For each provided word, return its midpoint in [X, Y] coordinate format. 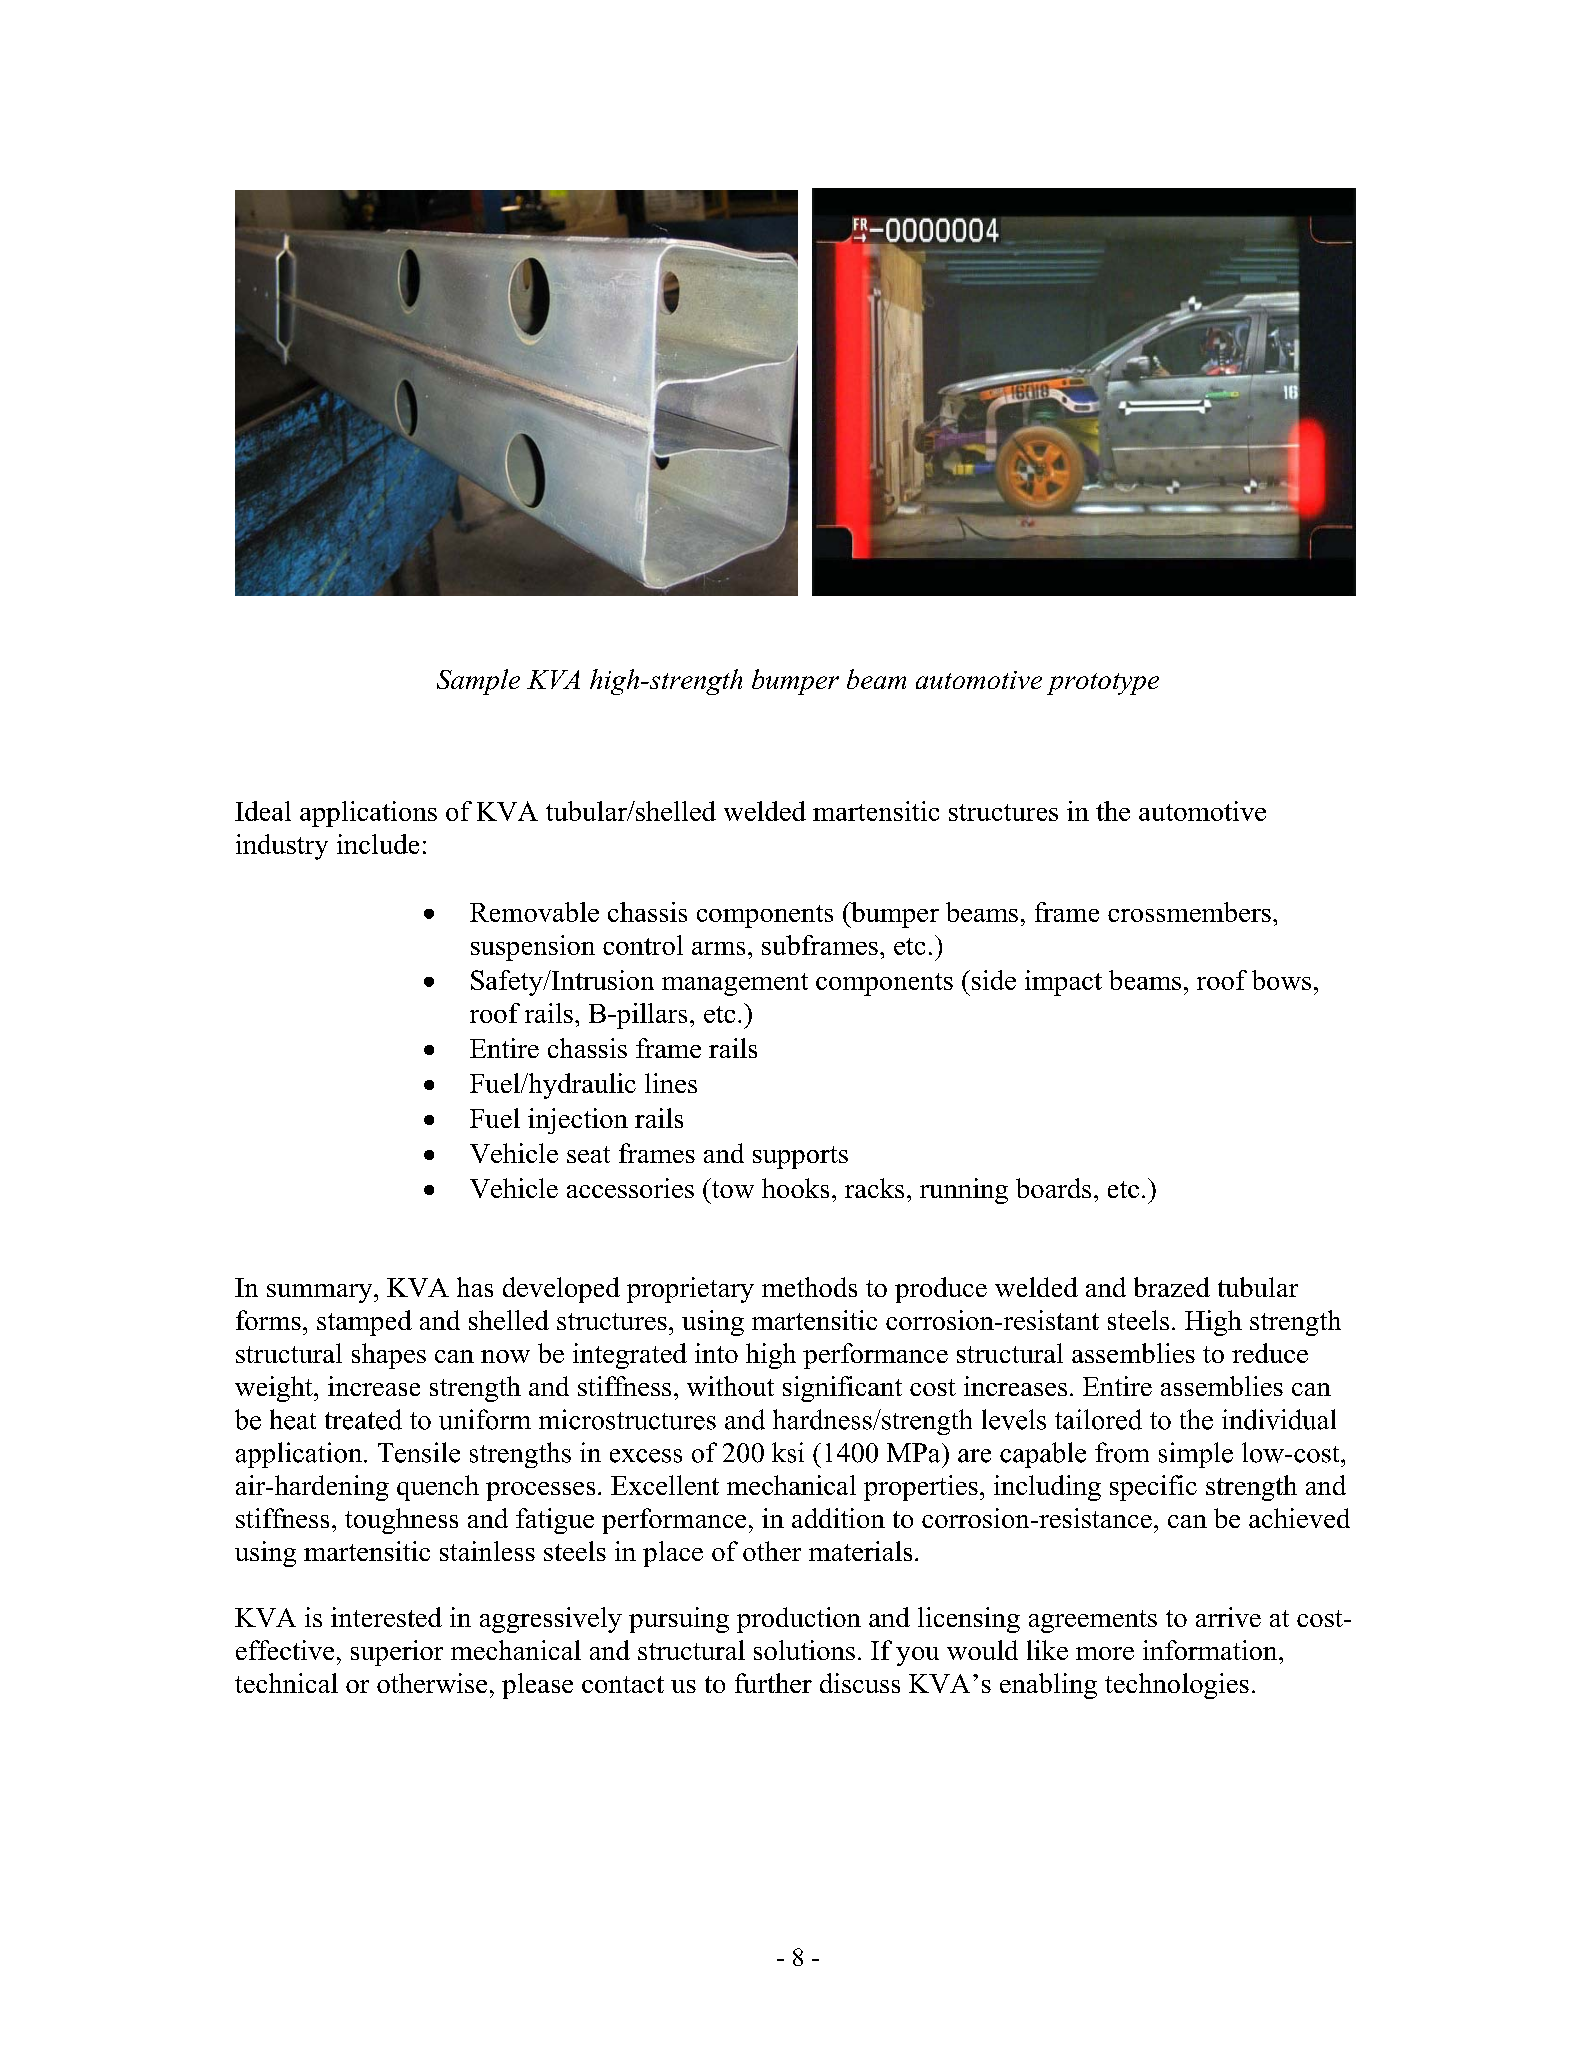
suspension [533, 948]
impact [1063, 983]
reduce [1270, 1353]
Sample [478, 682]
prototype [1103, 684]
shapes [389, 1356]
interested [386, 1617]
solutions [804, 1650]
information [1211, 1650]
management [735, 984]
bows [1281, 980]
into [716, 1353]
